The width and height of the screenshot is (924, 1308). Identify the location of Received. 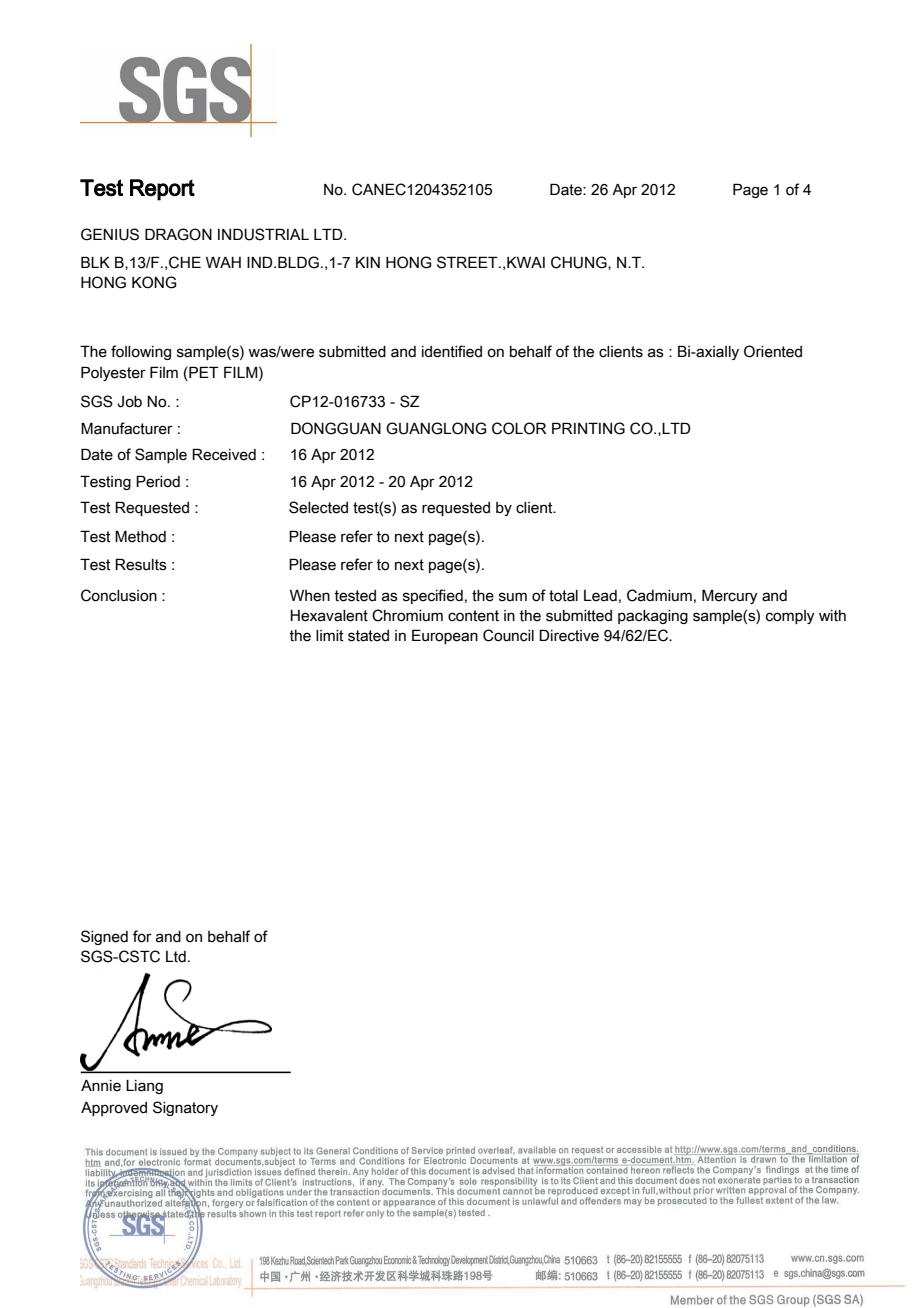
(224, 454).
